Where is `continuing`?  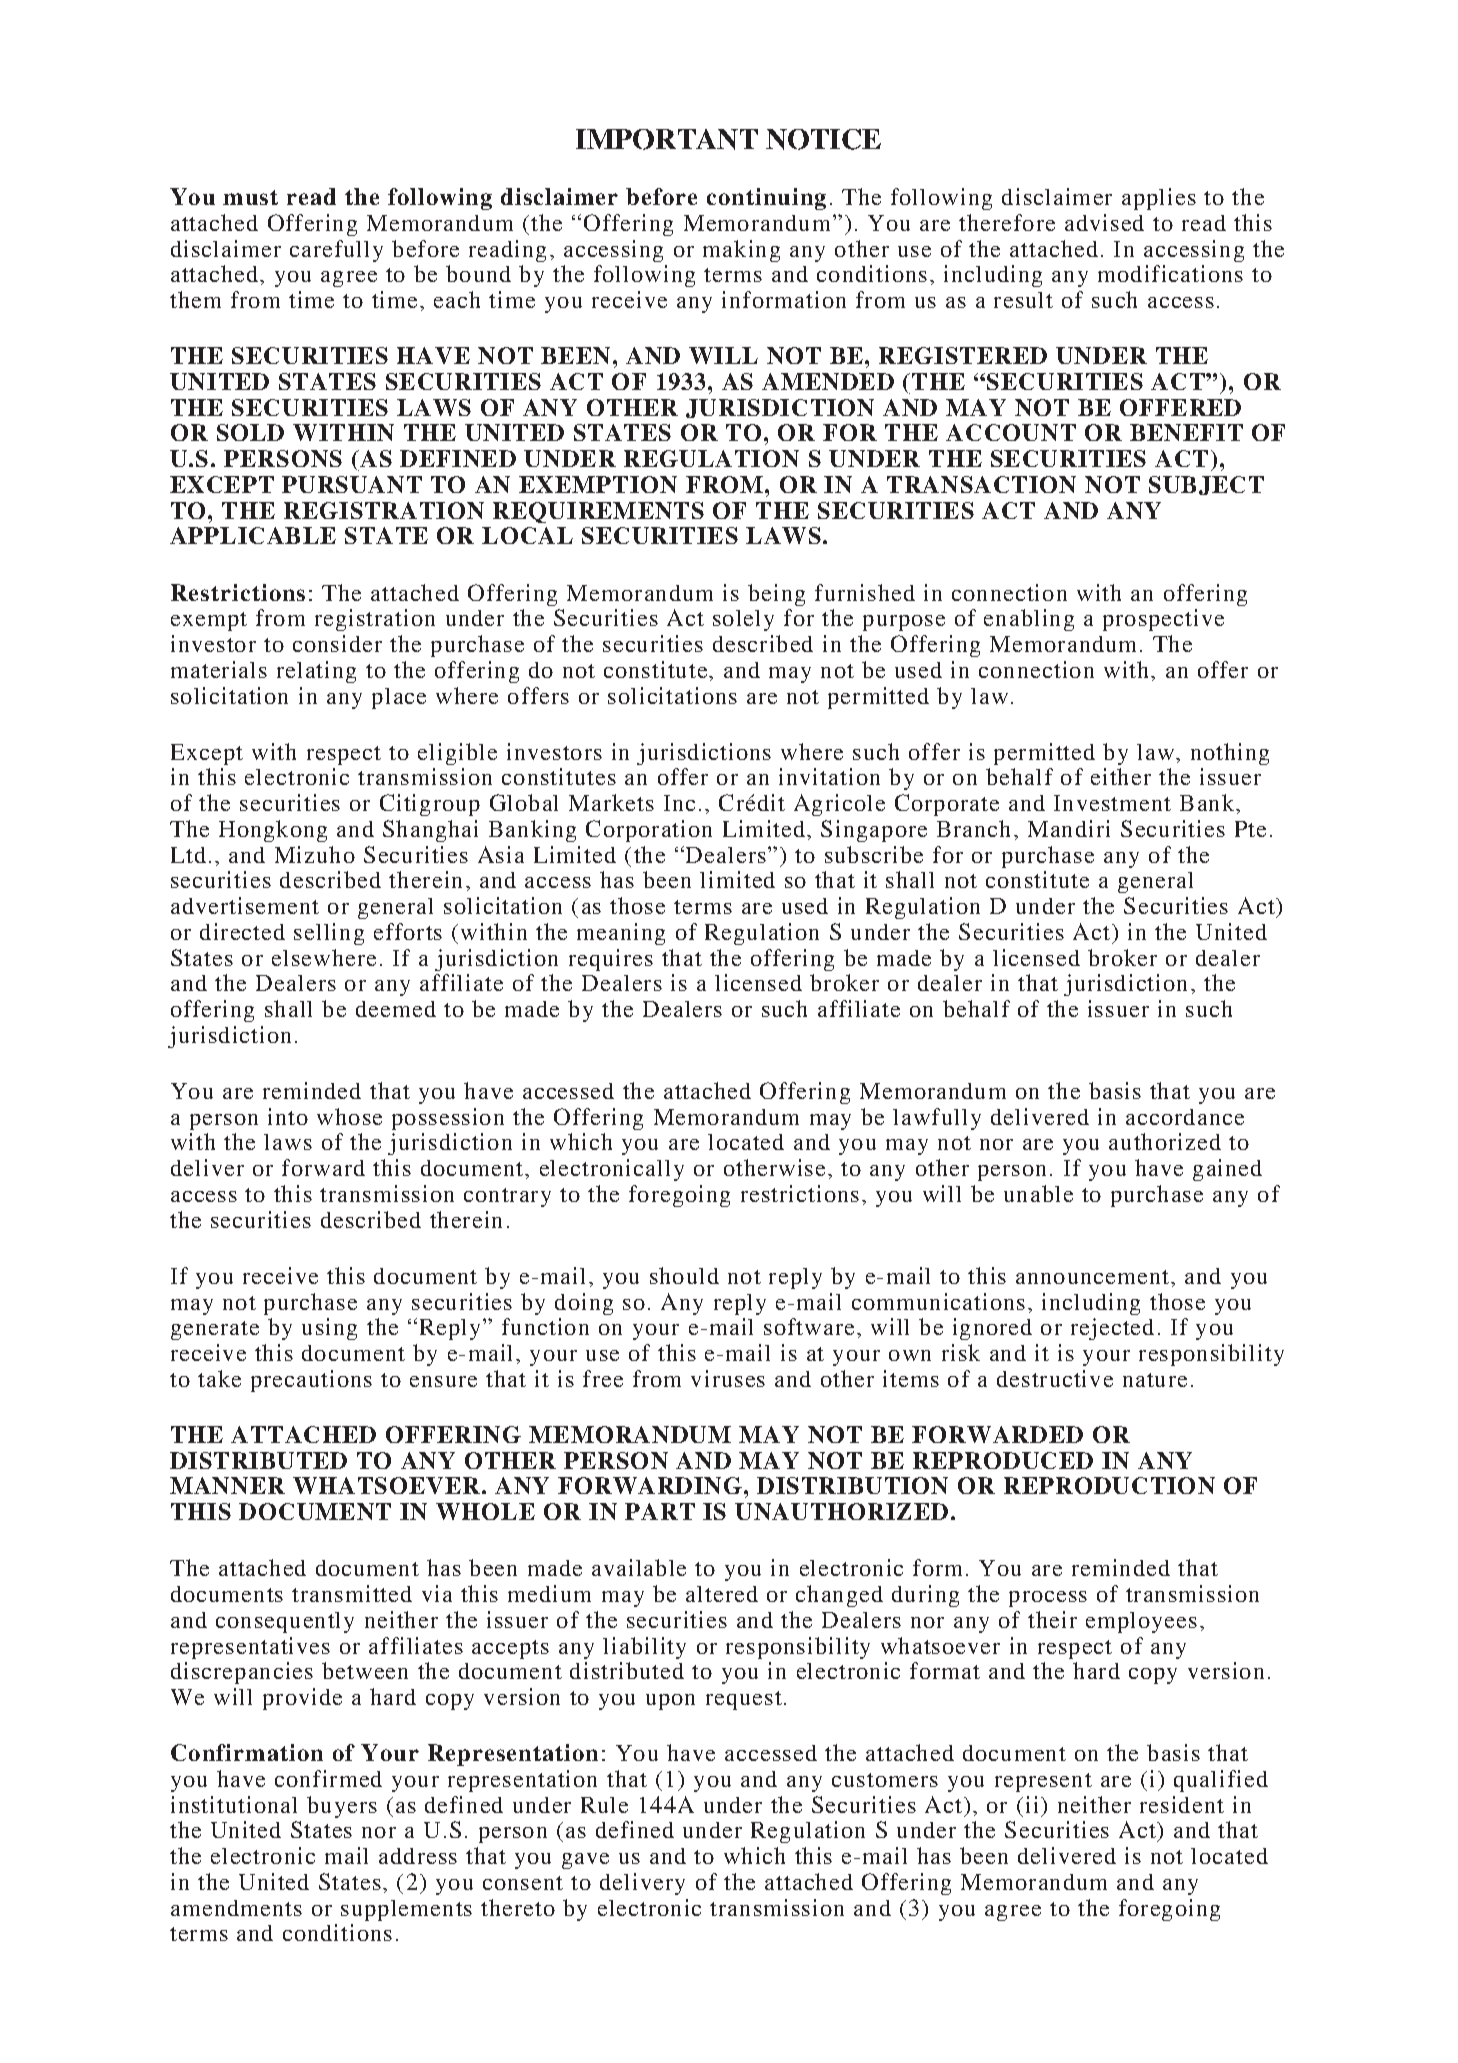
continuing is located at coordinates (766, 199).
